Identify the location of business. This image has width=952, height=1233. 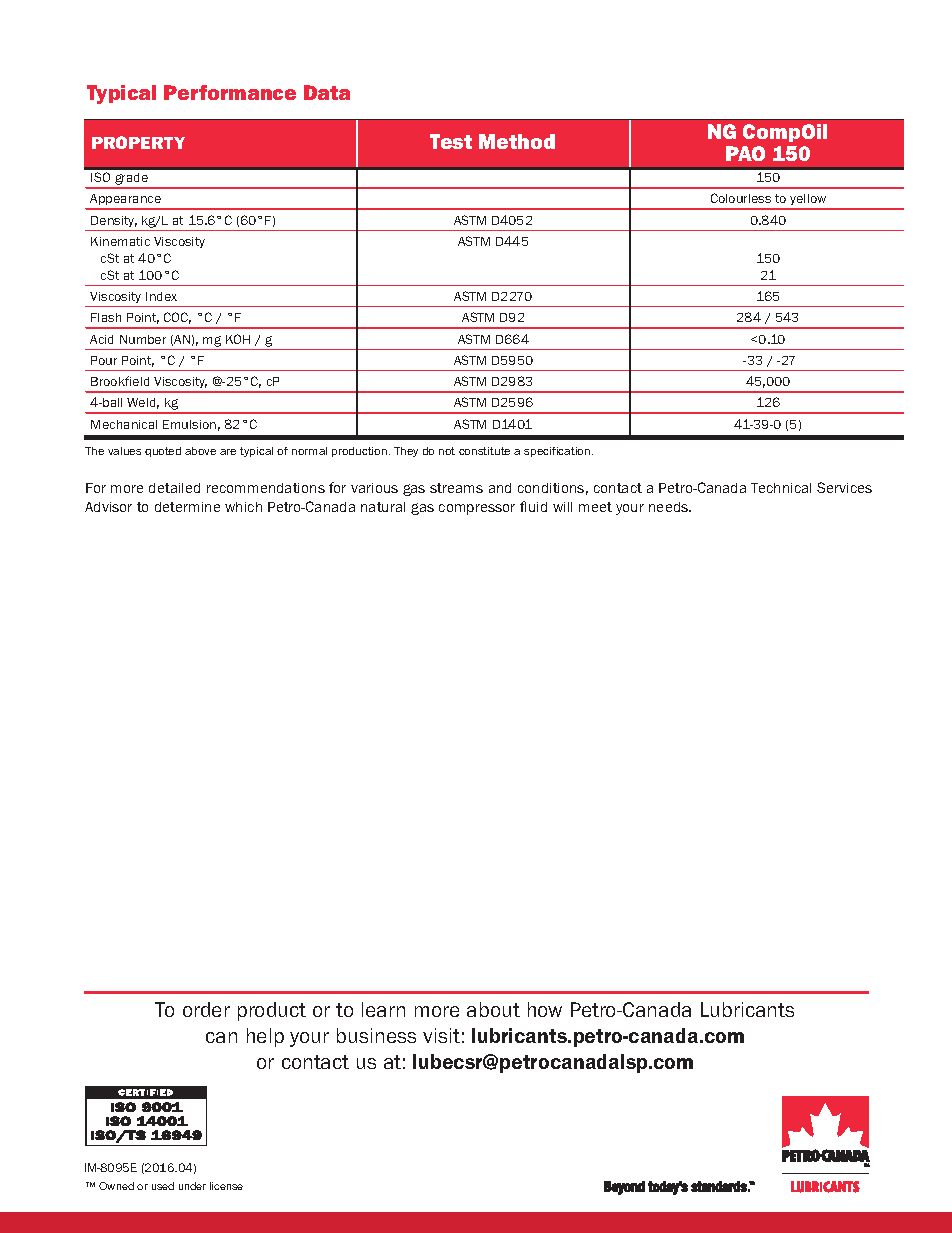
(376, 1035).
